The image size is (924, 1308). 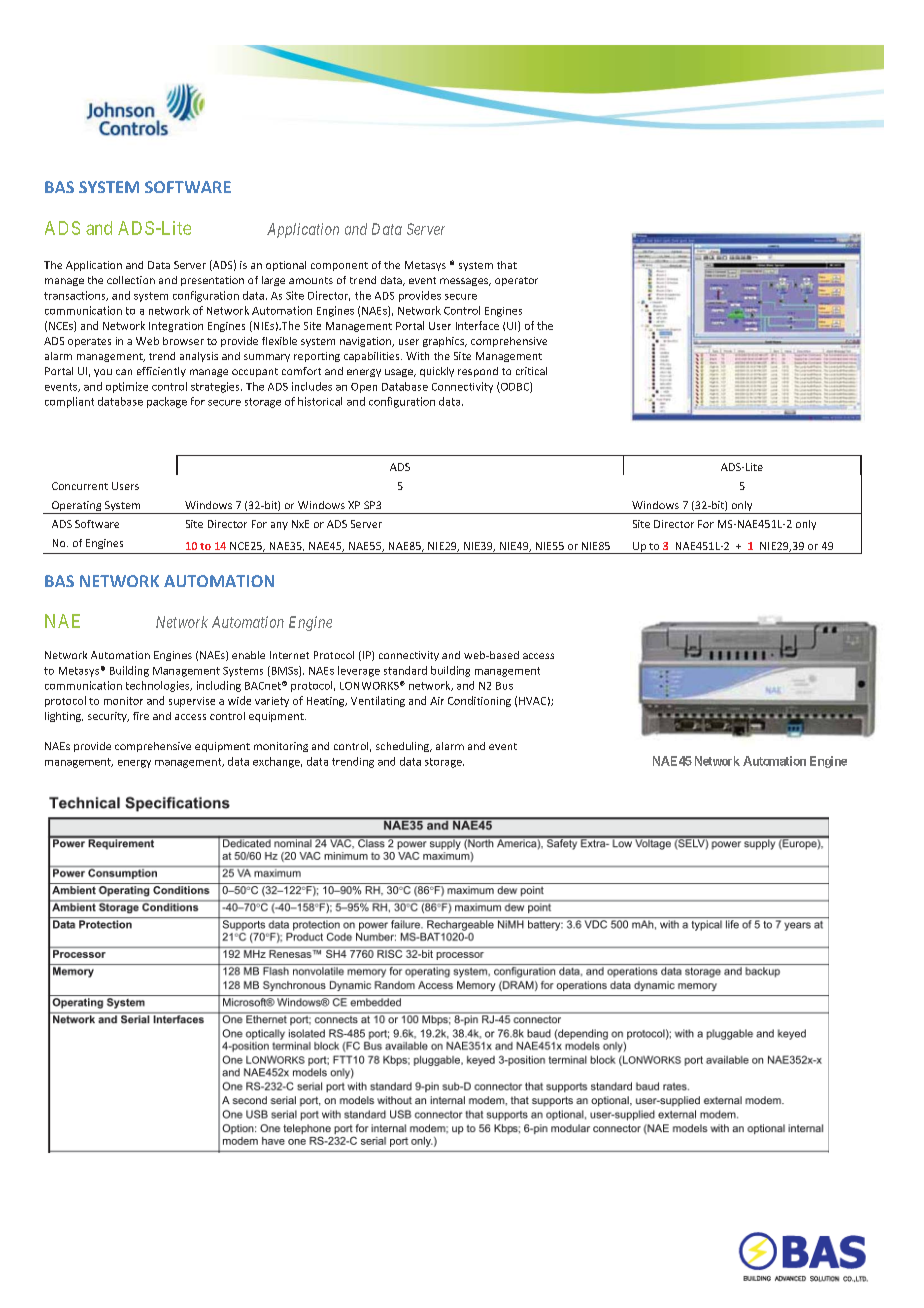 I want to click on any, so click(x=279, y=526).
